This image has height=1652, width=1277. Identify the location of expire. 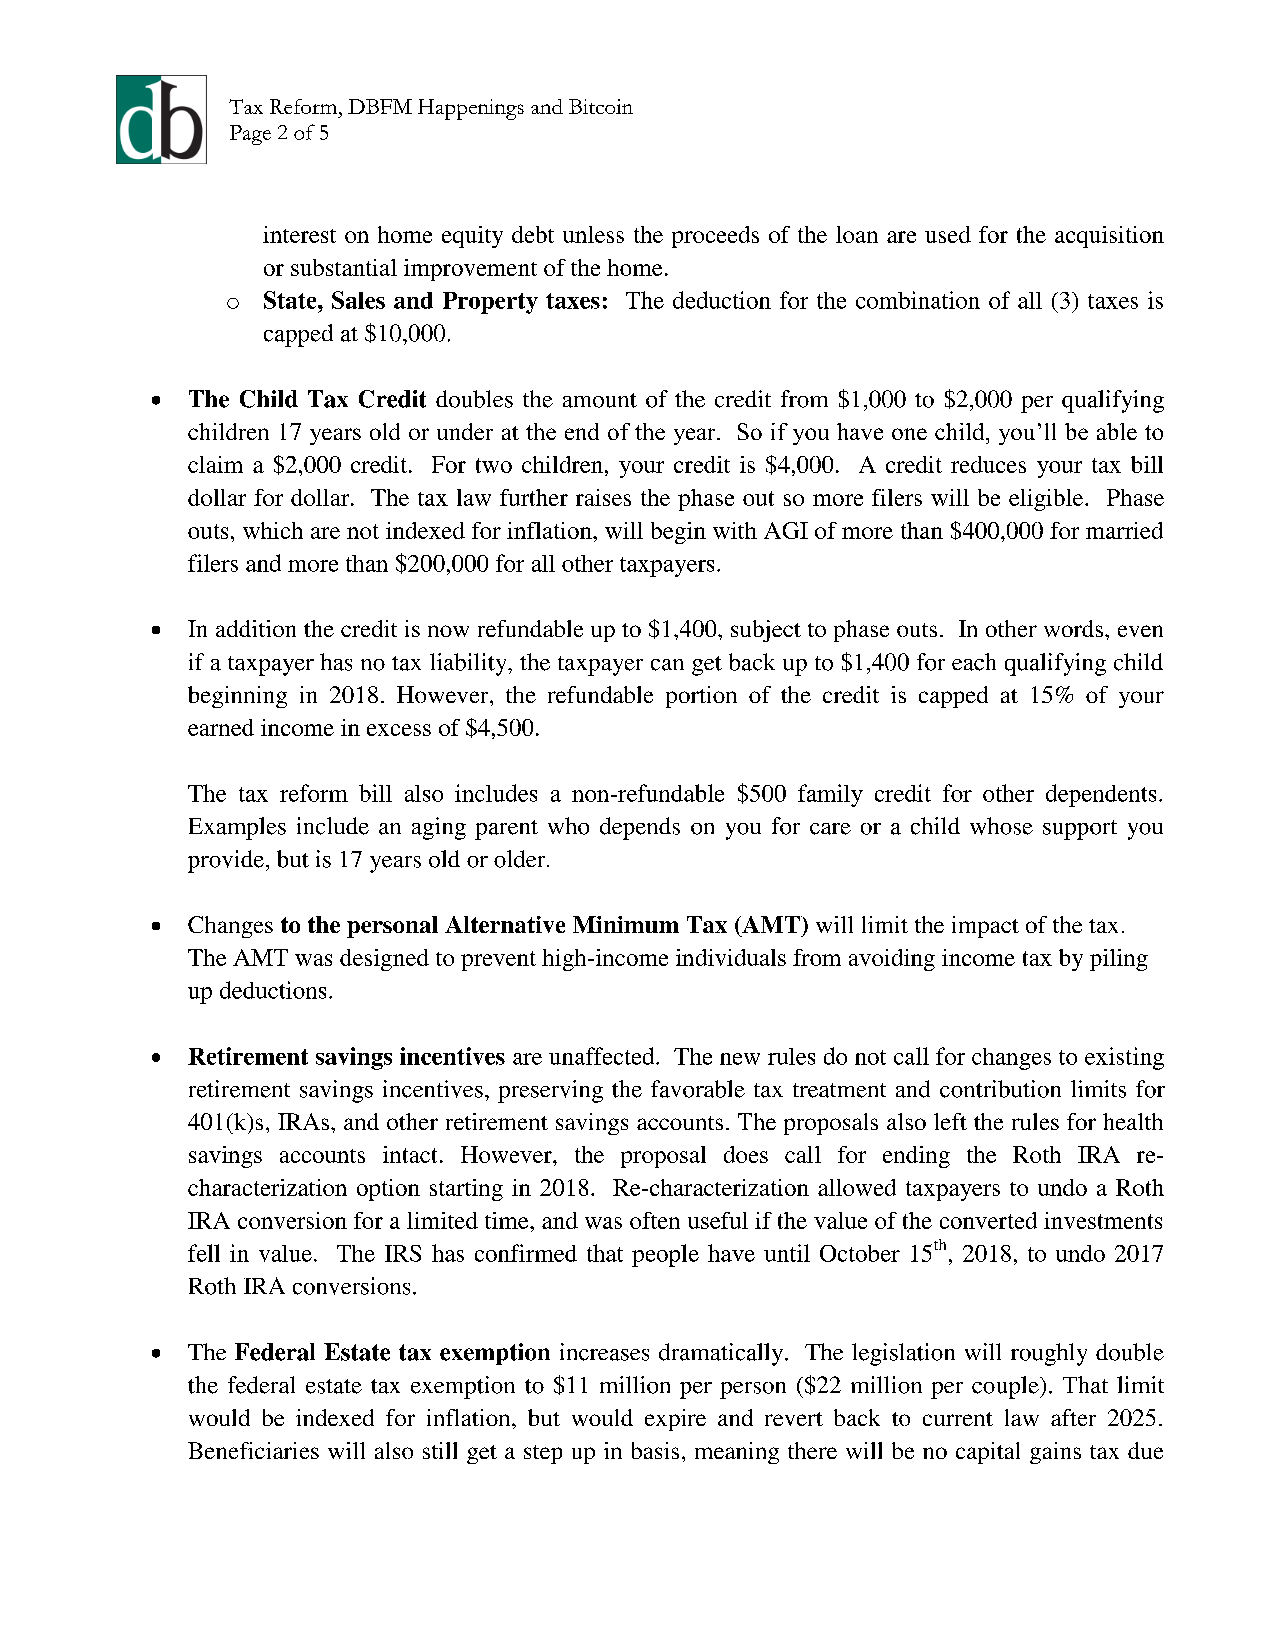
(675, 1420).
